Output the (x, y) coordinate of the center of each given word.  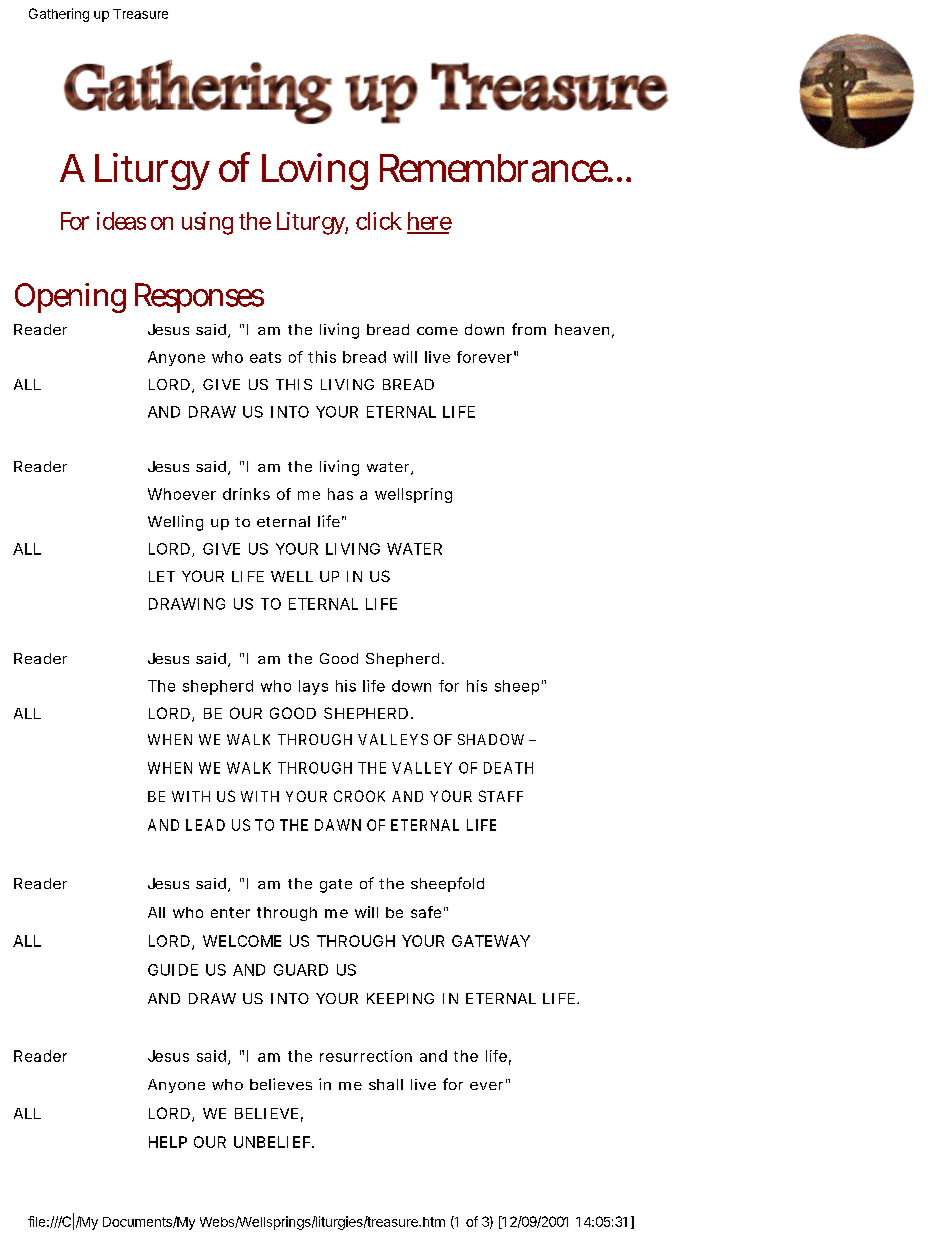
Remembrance (495, 168)
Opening (70, 298)
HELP (168, 1142)
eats (265, 357)
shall (386, 1084)
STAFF (501, 796)
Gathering (59, 15)
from (529, 329)
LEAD (205, 825)
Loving (315, 171)
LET (162, 576)
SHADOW (491, 739)
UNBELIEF (273, 1142)
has (340, 494)
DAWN (338, 825)
